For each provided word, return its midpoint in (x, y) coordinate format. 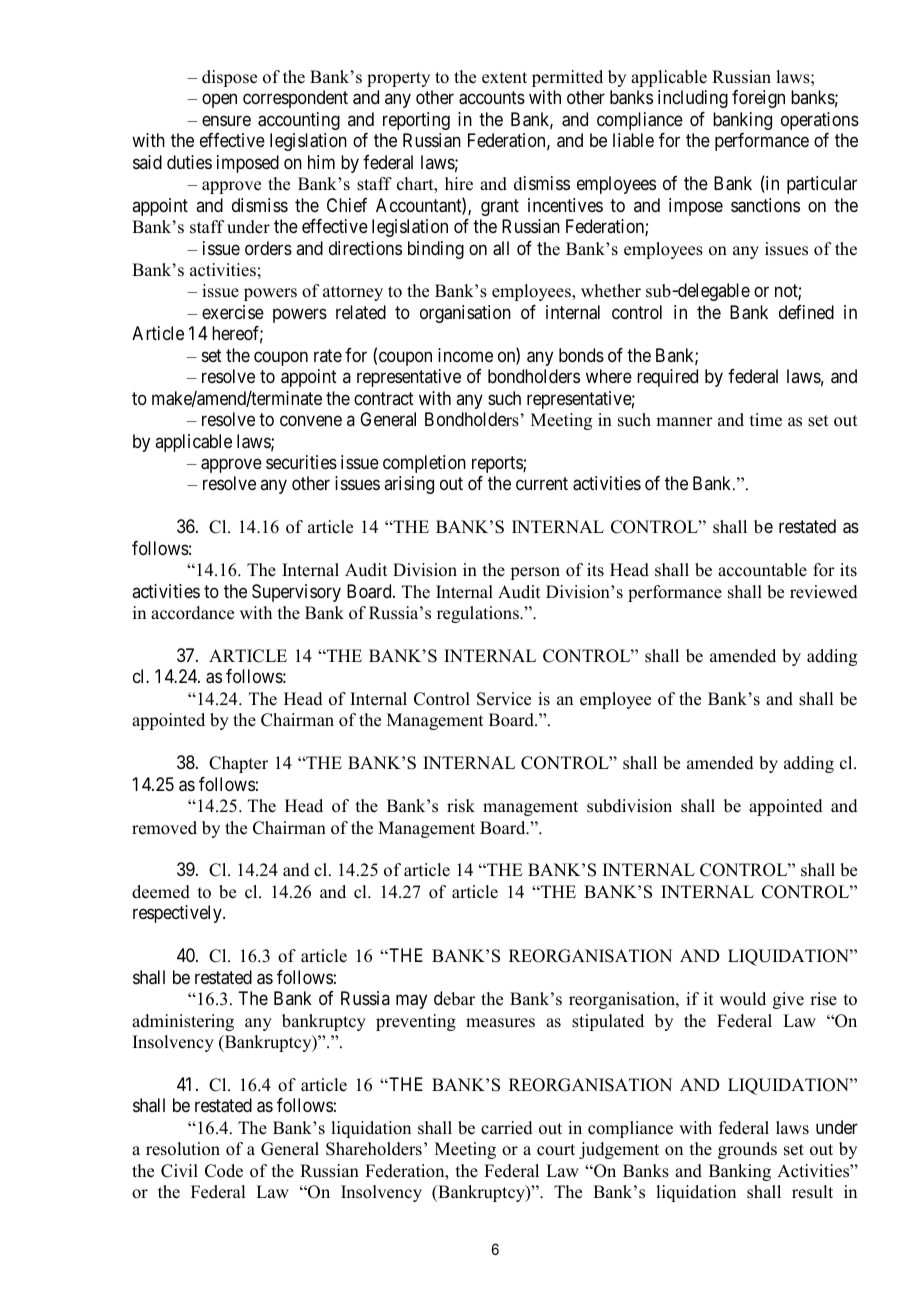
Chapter (238, 764)
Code (224, 1171)
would (743, 999)
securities (301, 462)
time (766, 420)
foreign (758, 99)
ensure (226, 120)
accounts (492, 98)
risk (461, 806)
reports (498, 464)
